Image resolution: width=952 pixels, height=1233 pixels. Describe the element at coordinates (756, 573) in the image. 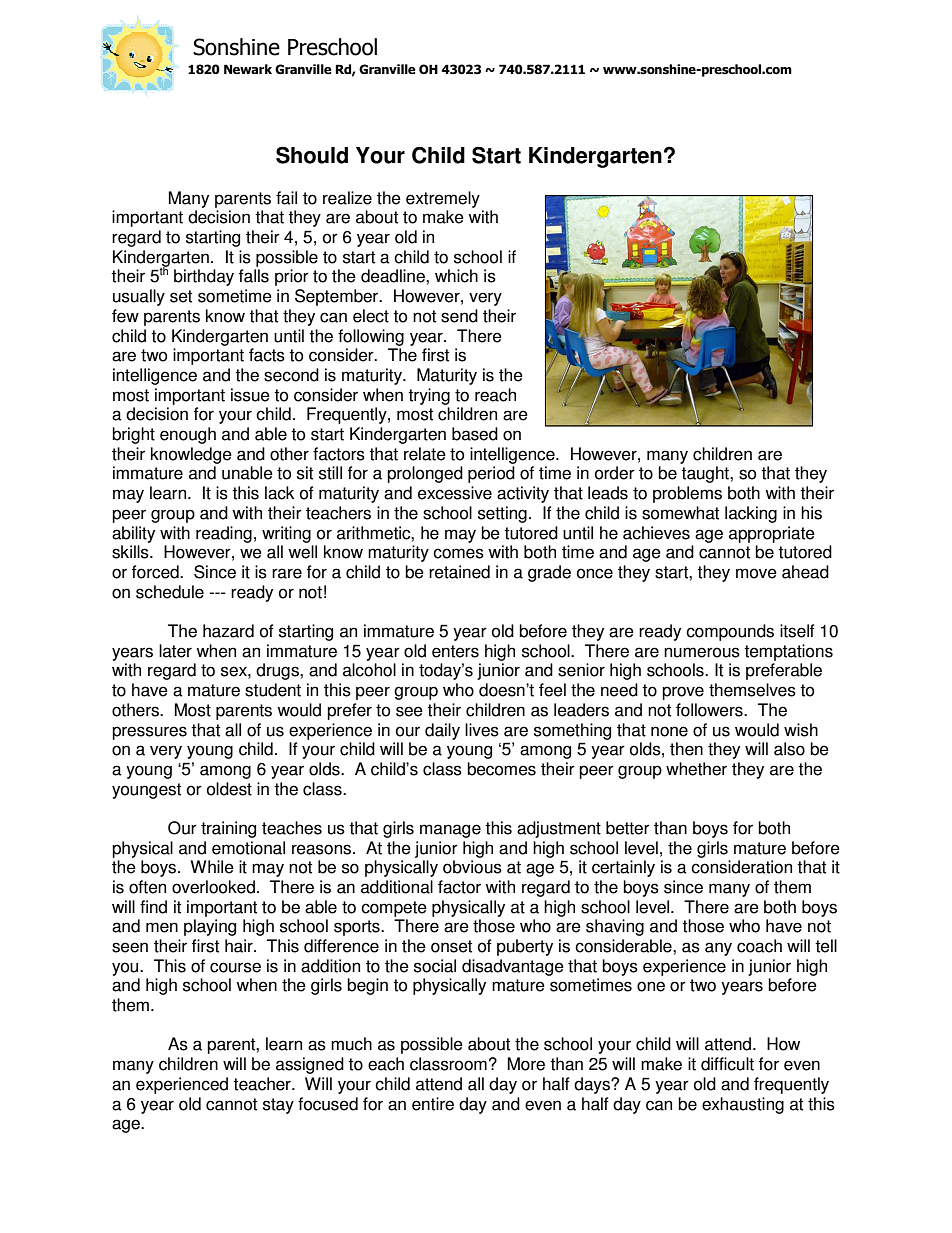

I see `move` at that location.
